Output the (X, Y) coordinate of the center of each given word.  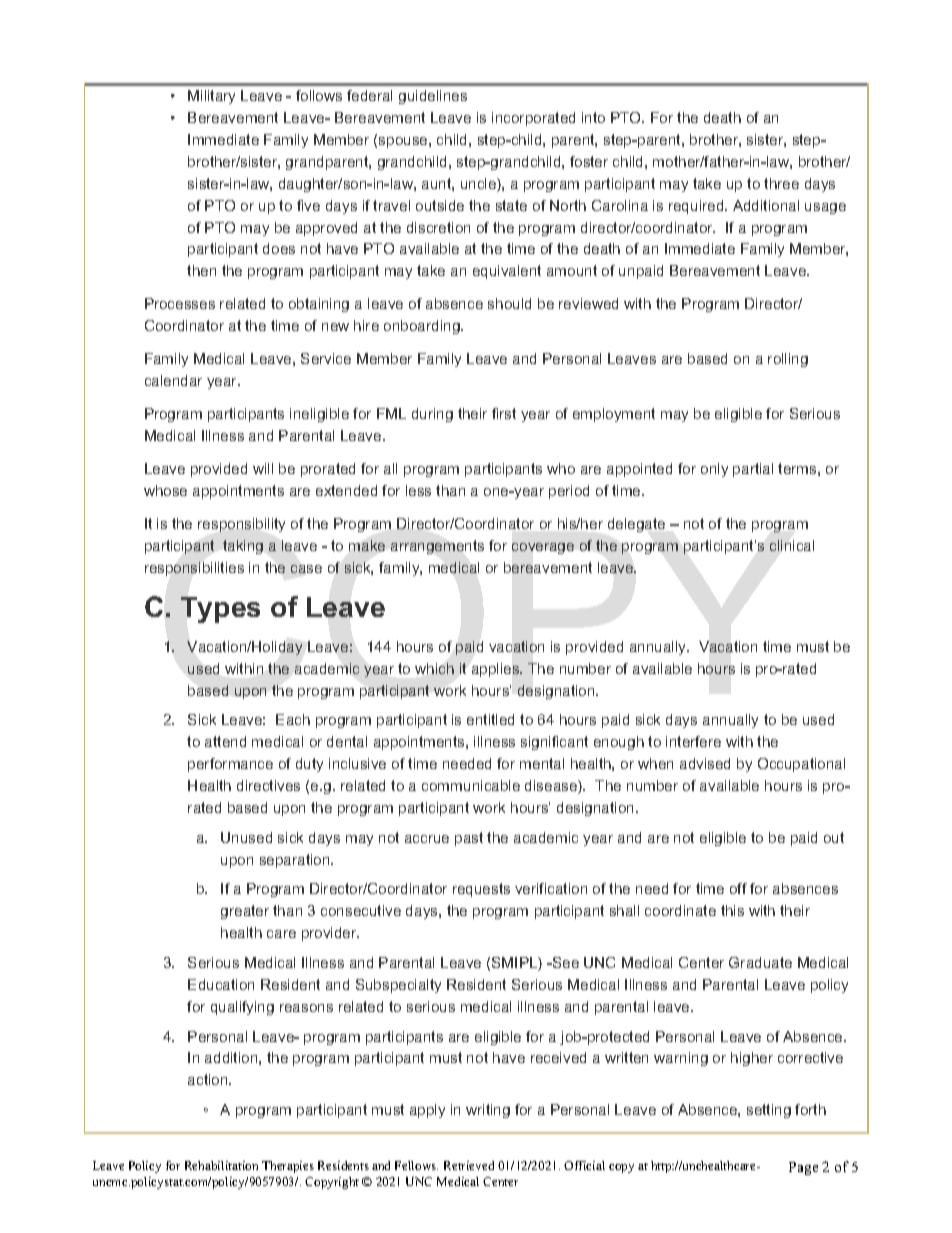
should (509, 303)
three (781, 183)
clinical (792, 545)
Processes (180, 303)
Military (211, 97)
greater (245, 912)
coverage (543, 548)
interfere (693, 741)
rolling (788, 360)
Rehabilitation (221, 1165)
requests (481, 890)
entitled (490, 719)
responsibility (241, 525)
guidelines (433, 97)
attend (225, 741)
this (732, 910)
